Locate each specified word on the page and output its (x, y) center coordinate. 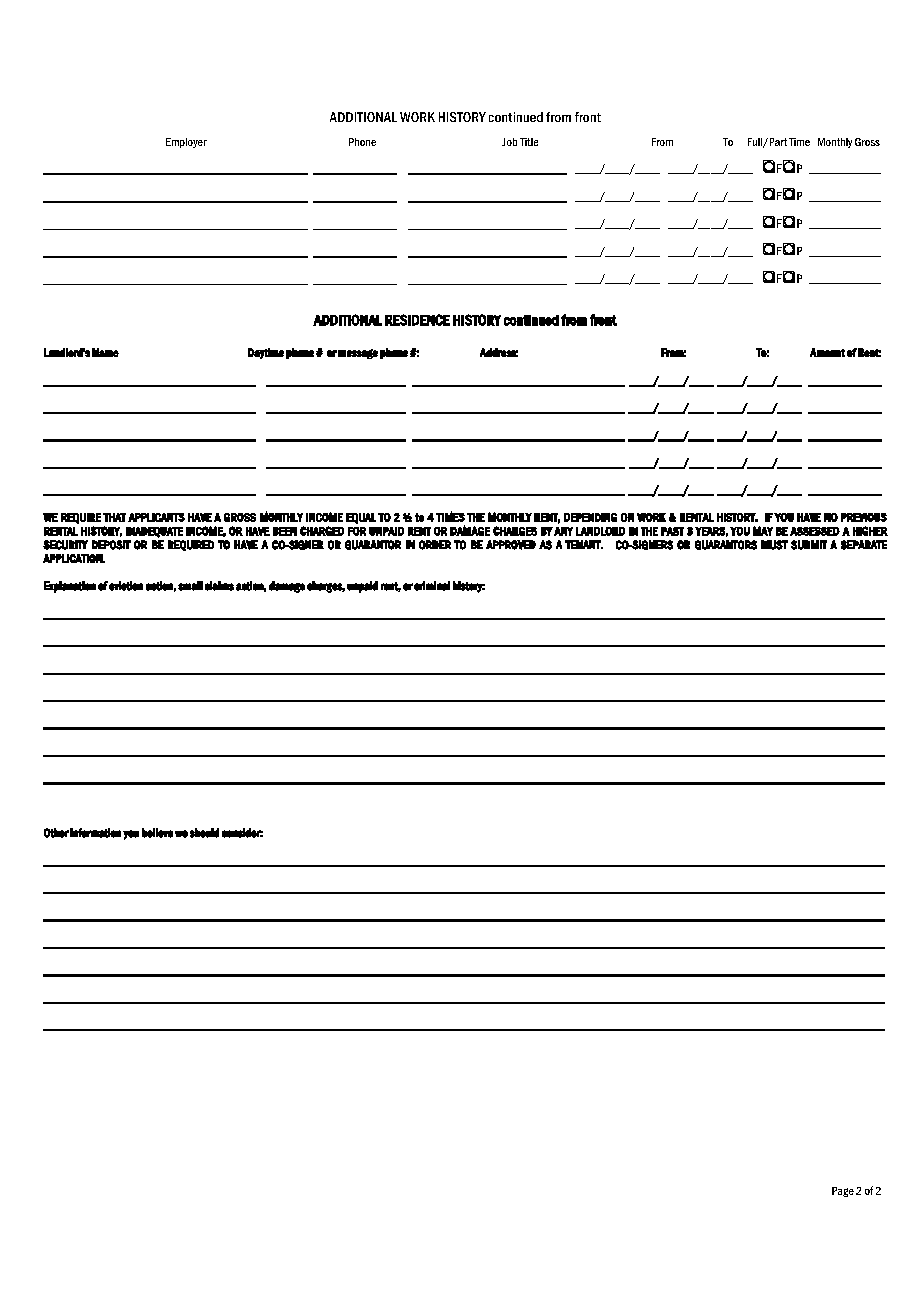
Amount (827, 352)
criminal (432, 586)
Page (843, 1192)
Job (509, 142)
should (204, 833)
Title (529, 142)
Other (56, 833)
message (358, 354)
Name (105, 352)
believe (157, 833)
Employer (186, 143)
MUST (774, 545)
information (95, 833)
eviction (126, 586)
